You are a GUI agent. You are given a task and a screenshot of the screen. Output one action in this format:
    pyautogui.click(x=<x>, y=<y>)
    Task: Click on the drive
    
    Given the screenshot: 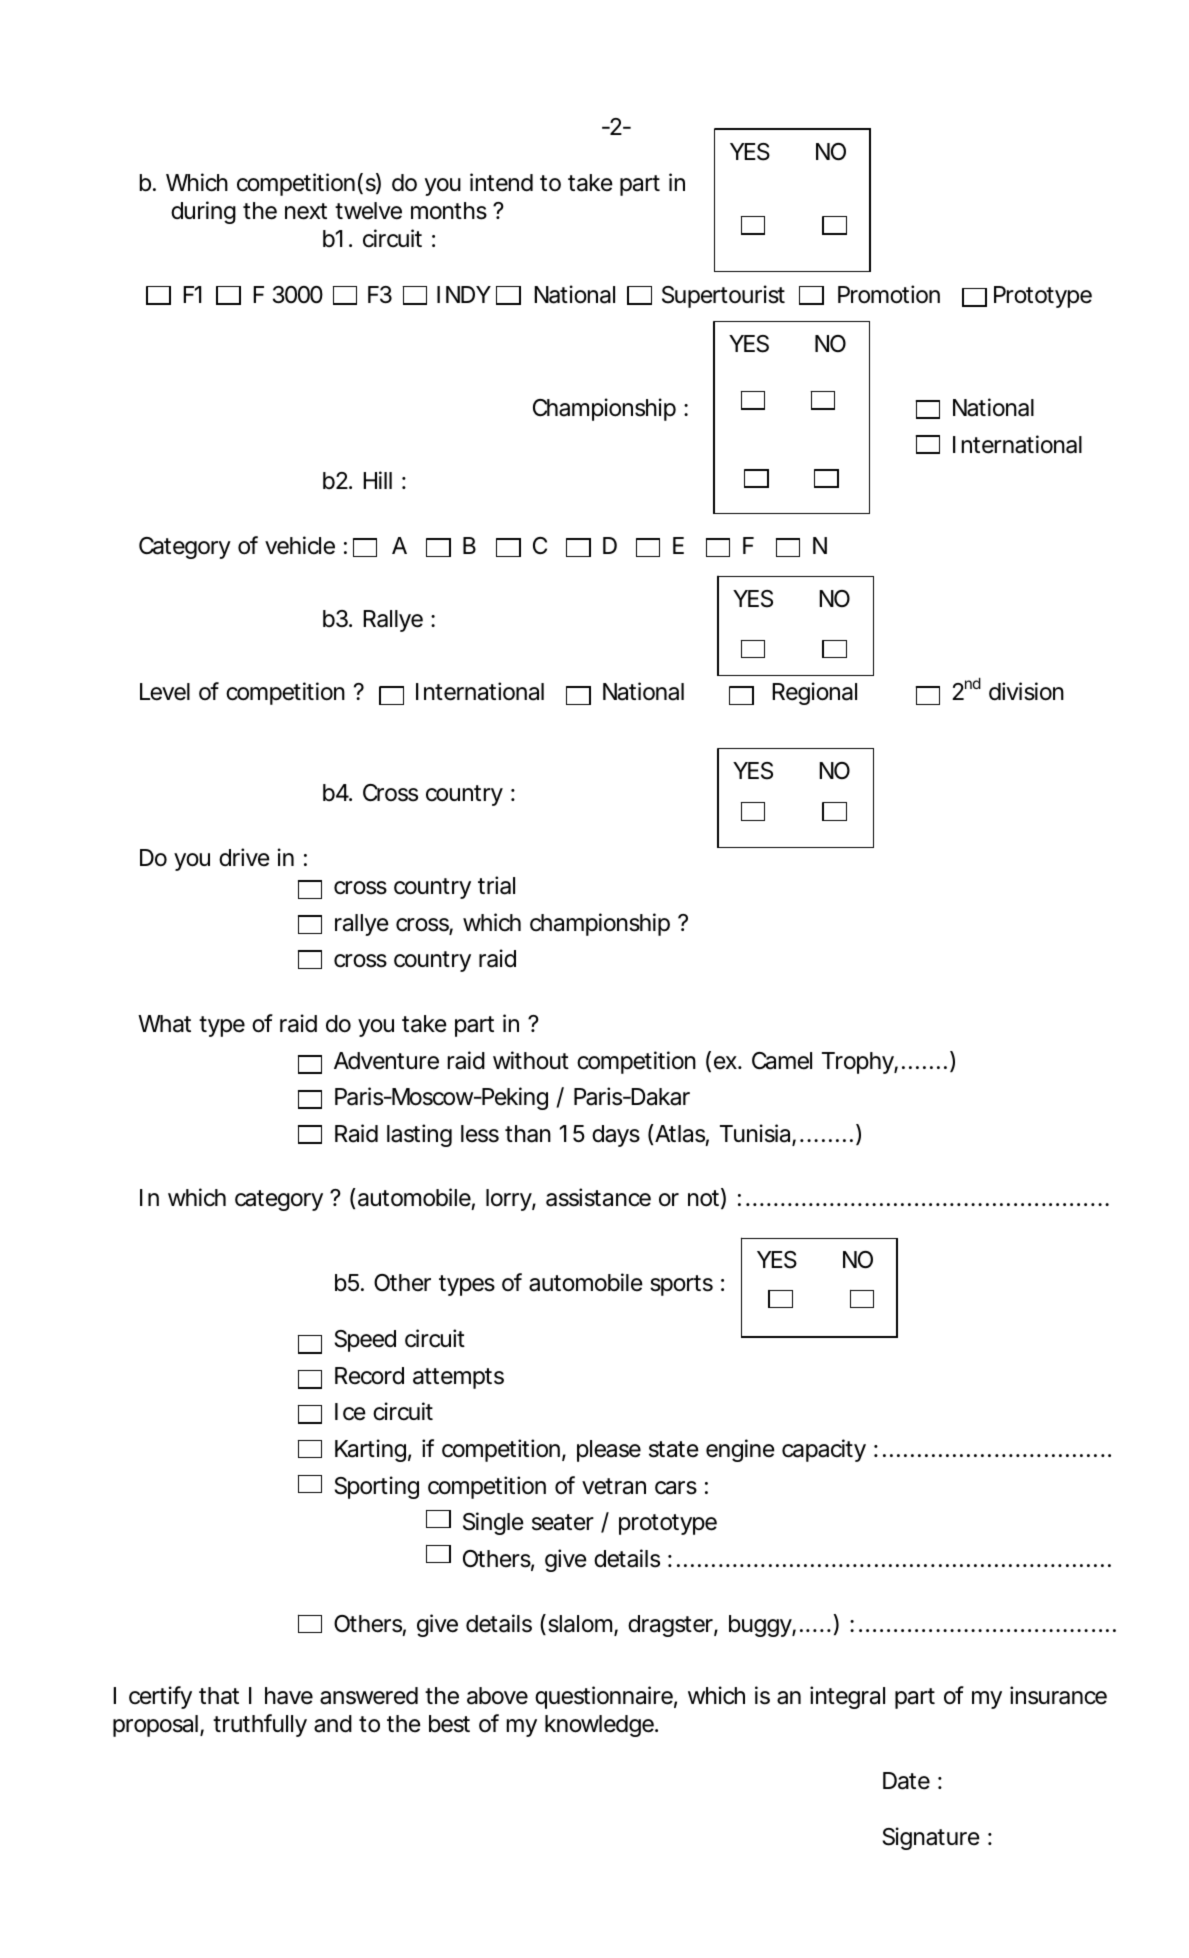 What is the action you would take?
    pyautogui.click(x=244, y=857)
